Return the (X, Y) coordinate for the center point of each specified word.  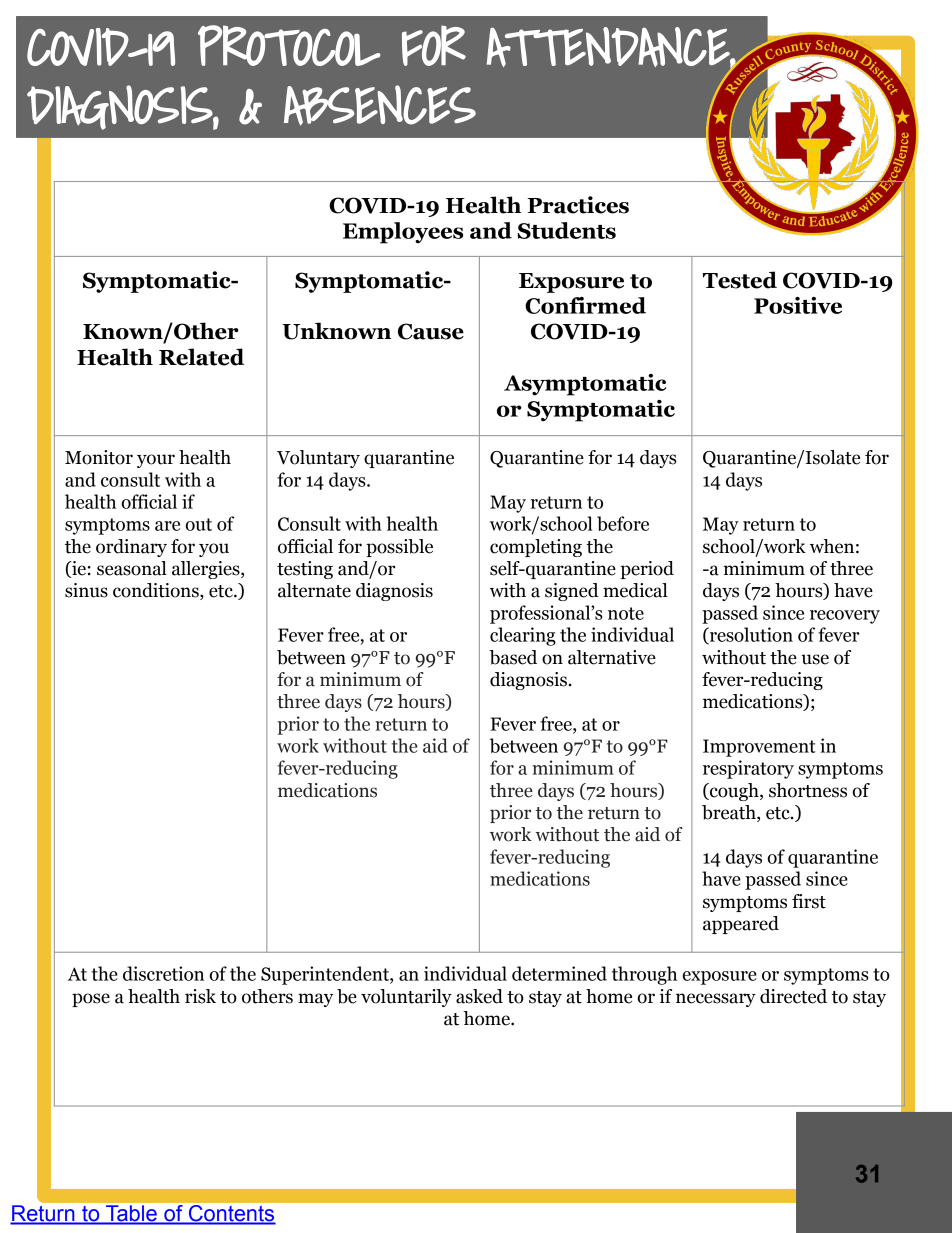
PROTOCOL (289, 45)
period (647, 570)
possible (399, 548)
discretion (163, 973)
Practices (578, 205)
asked (479, 996)
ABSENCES (380, 105)
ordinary (131, 548)
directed (793, 996)
